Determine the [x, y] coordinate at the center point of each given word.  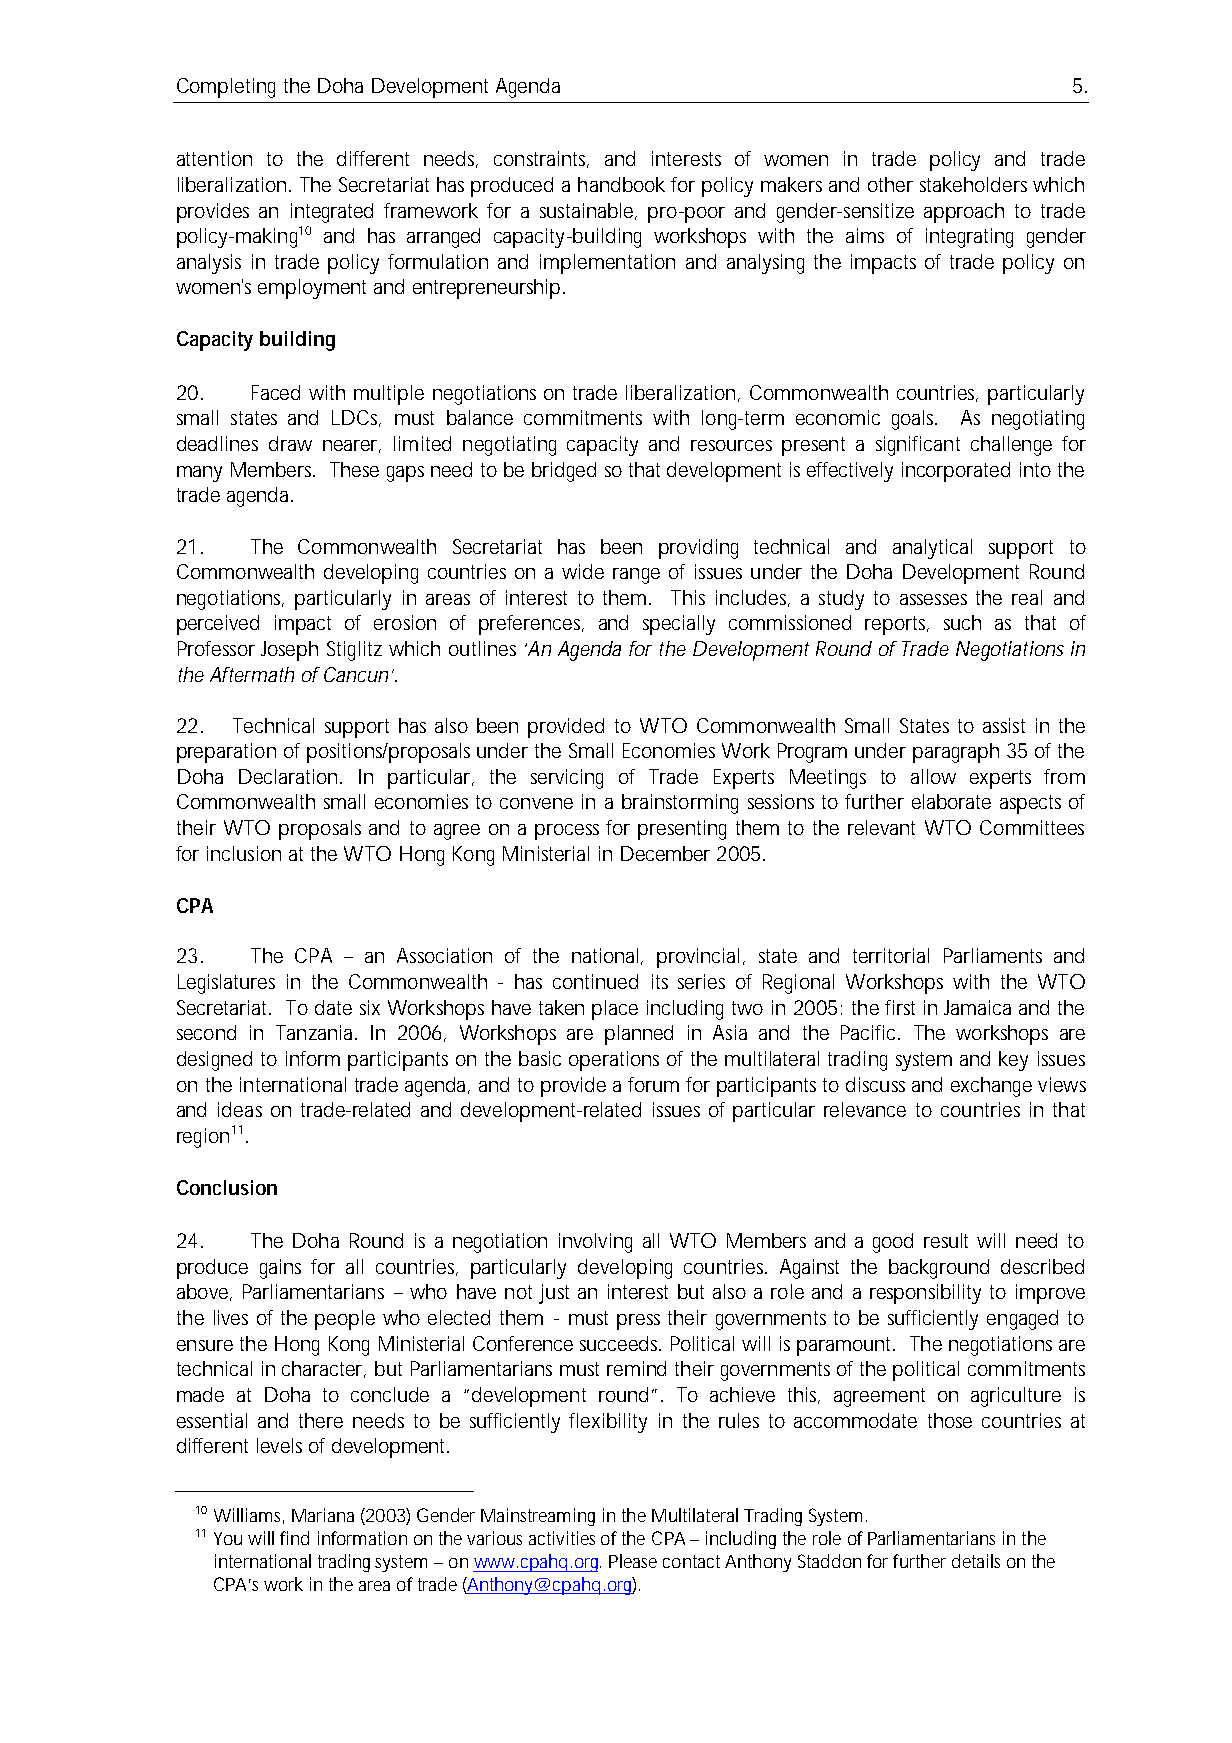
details [976, 1561]
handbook [621, 184]
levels [279, 1445]
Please [633, 1561]
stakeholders [973, 184]
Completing [226, 88]
